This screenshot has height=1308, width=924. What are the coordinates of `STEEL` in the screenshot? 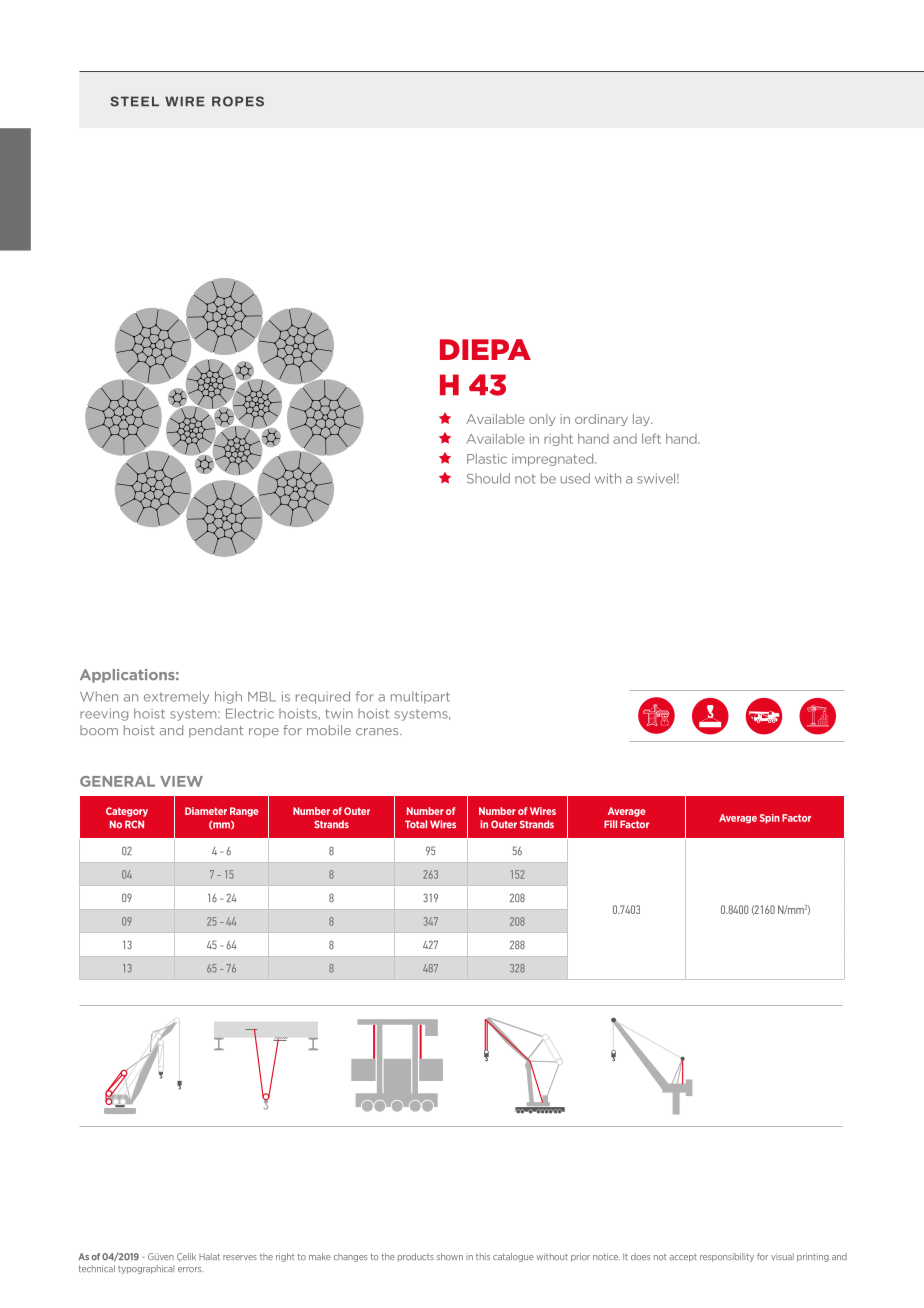 It's located at (134, 101).
